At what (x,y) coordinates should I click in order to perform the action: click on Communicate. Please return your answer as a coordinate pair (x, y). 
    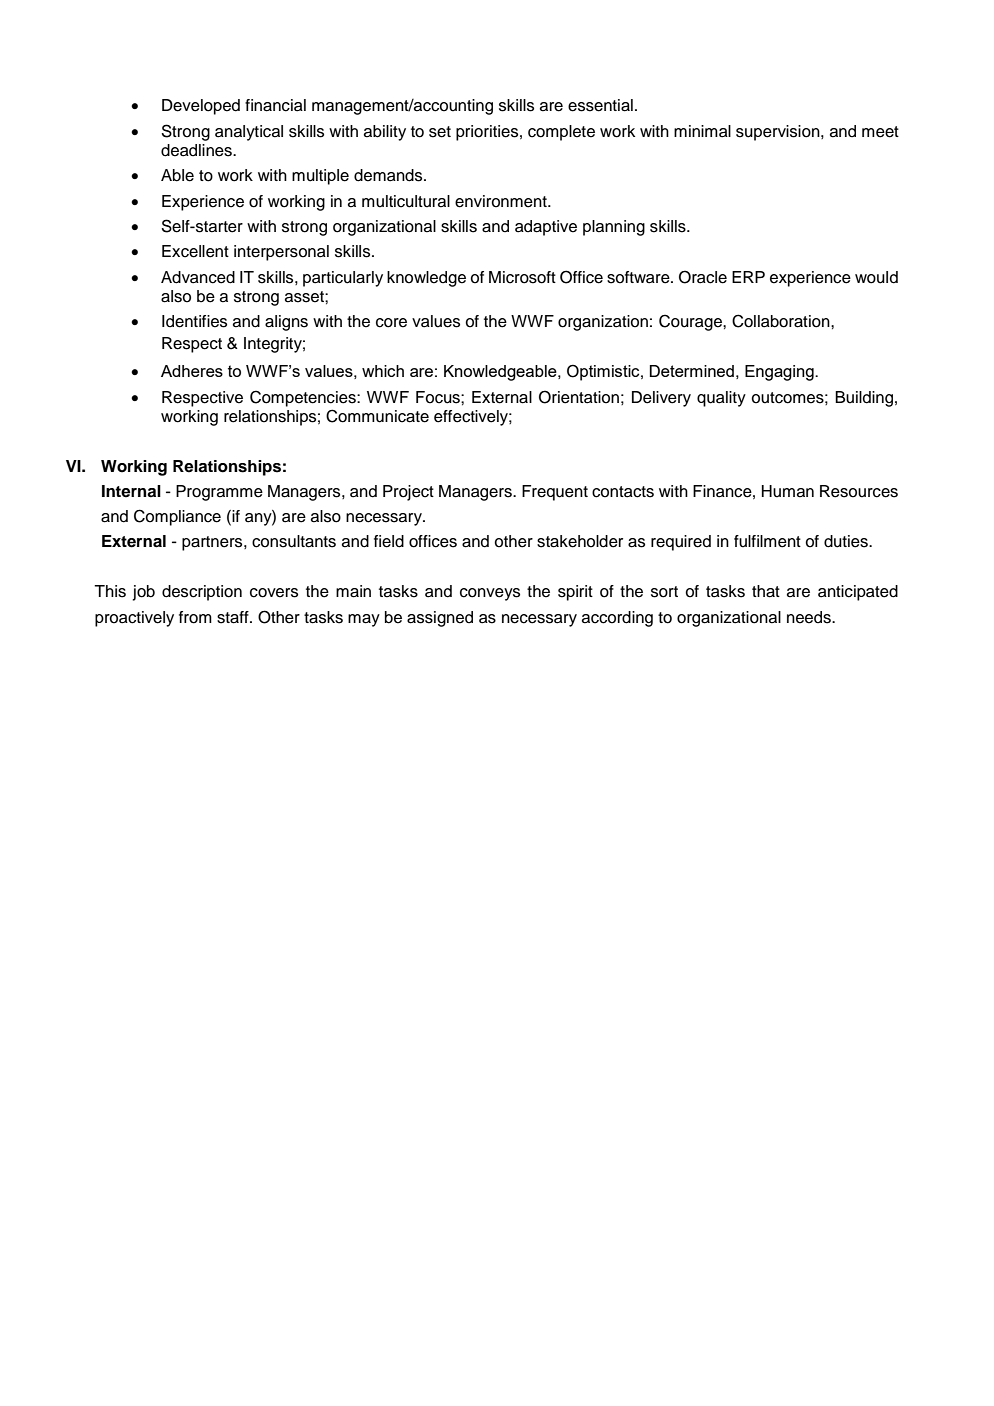
    Looking at the image, I should click on (377, 416).
